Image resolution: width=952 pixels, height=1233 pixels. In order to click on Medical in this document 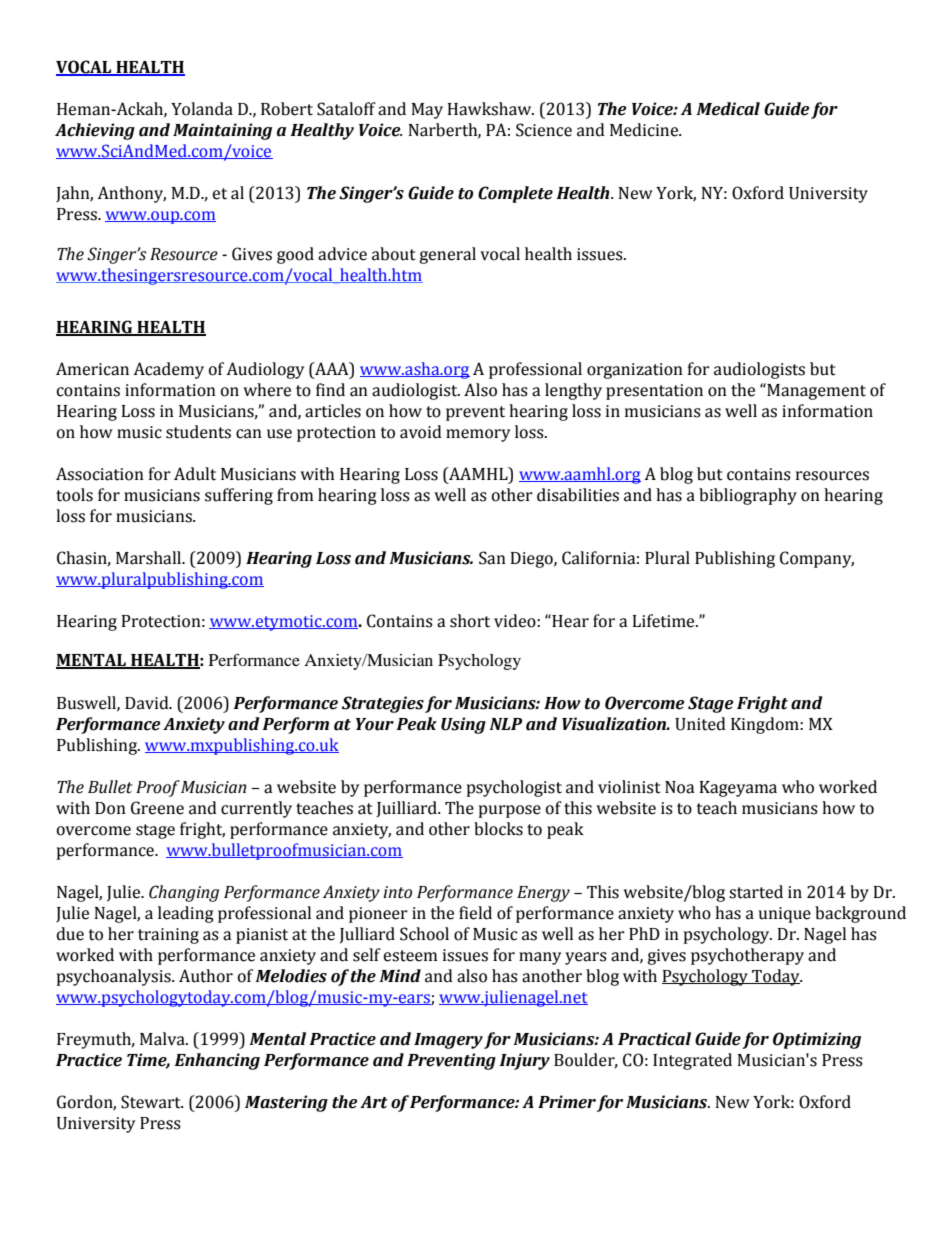, I will do `click(728, 109)`.
